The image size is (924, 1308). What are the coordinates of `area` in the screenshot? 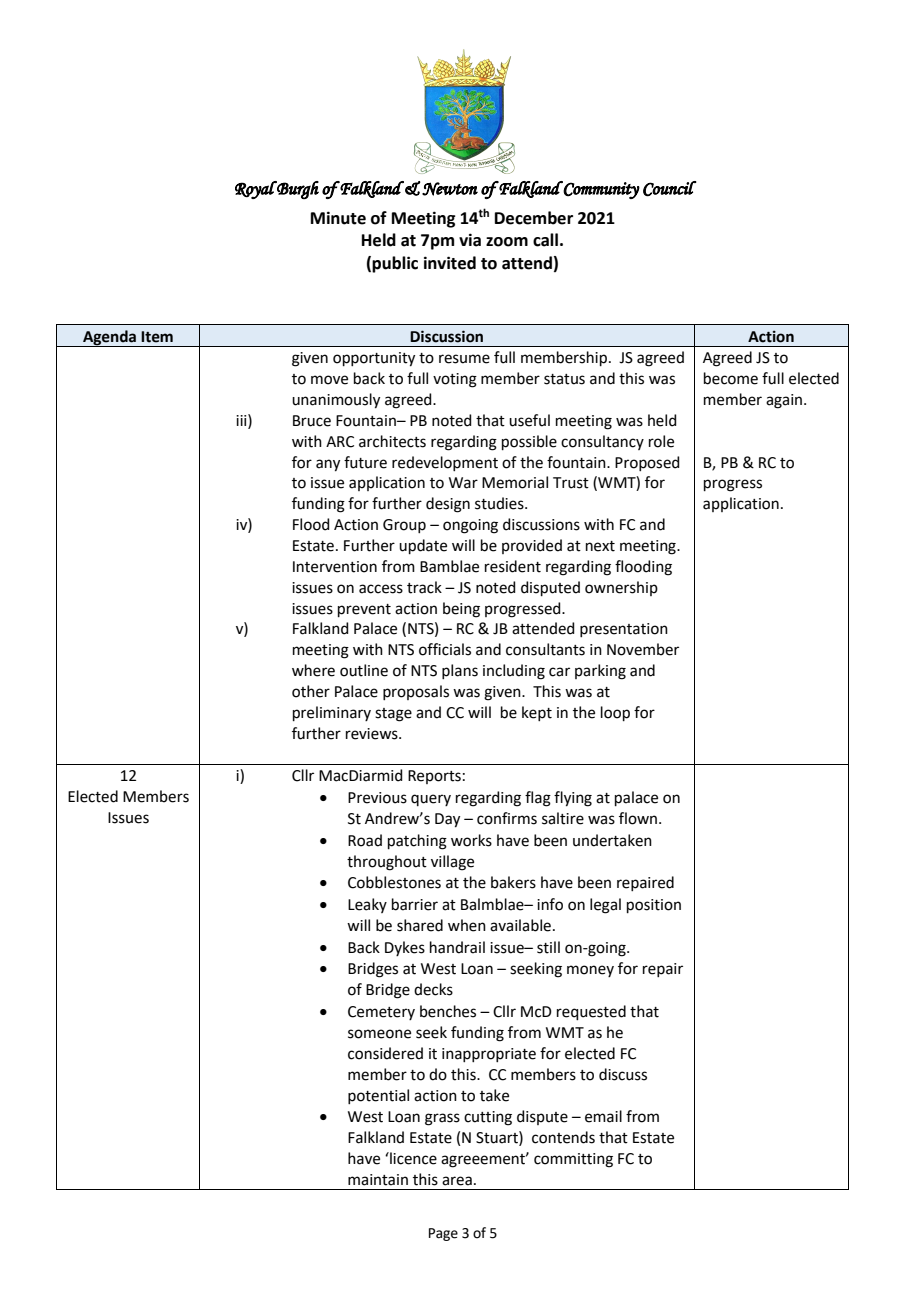 It's located at (457, 1181).
